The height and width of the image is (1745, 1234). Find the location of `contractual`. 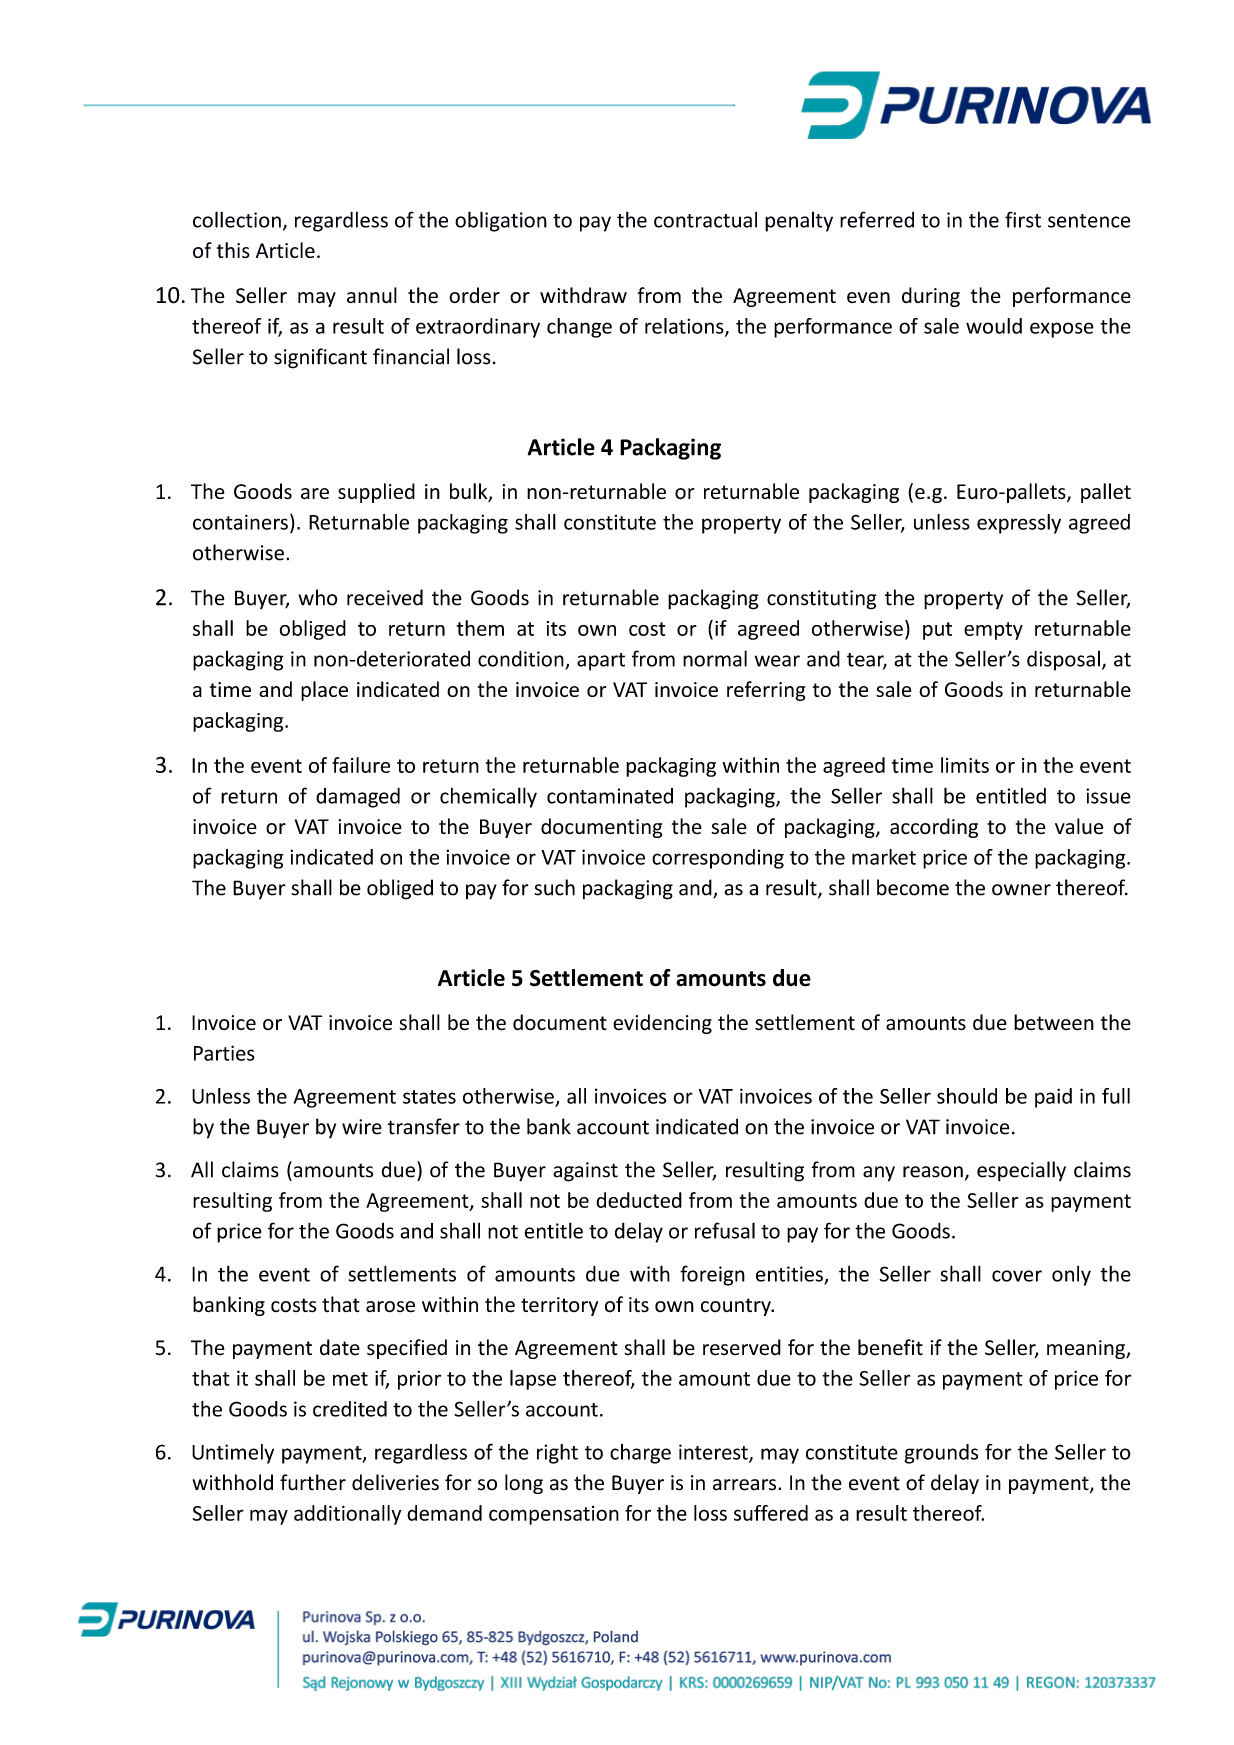

contractual is located at coordinates (705, 220).
